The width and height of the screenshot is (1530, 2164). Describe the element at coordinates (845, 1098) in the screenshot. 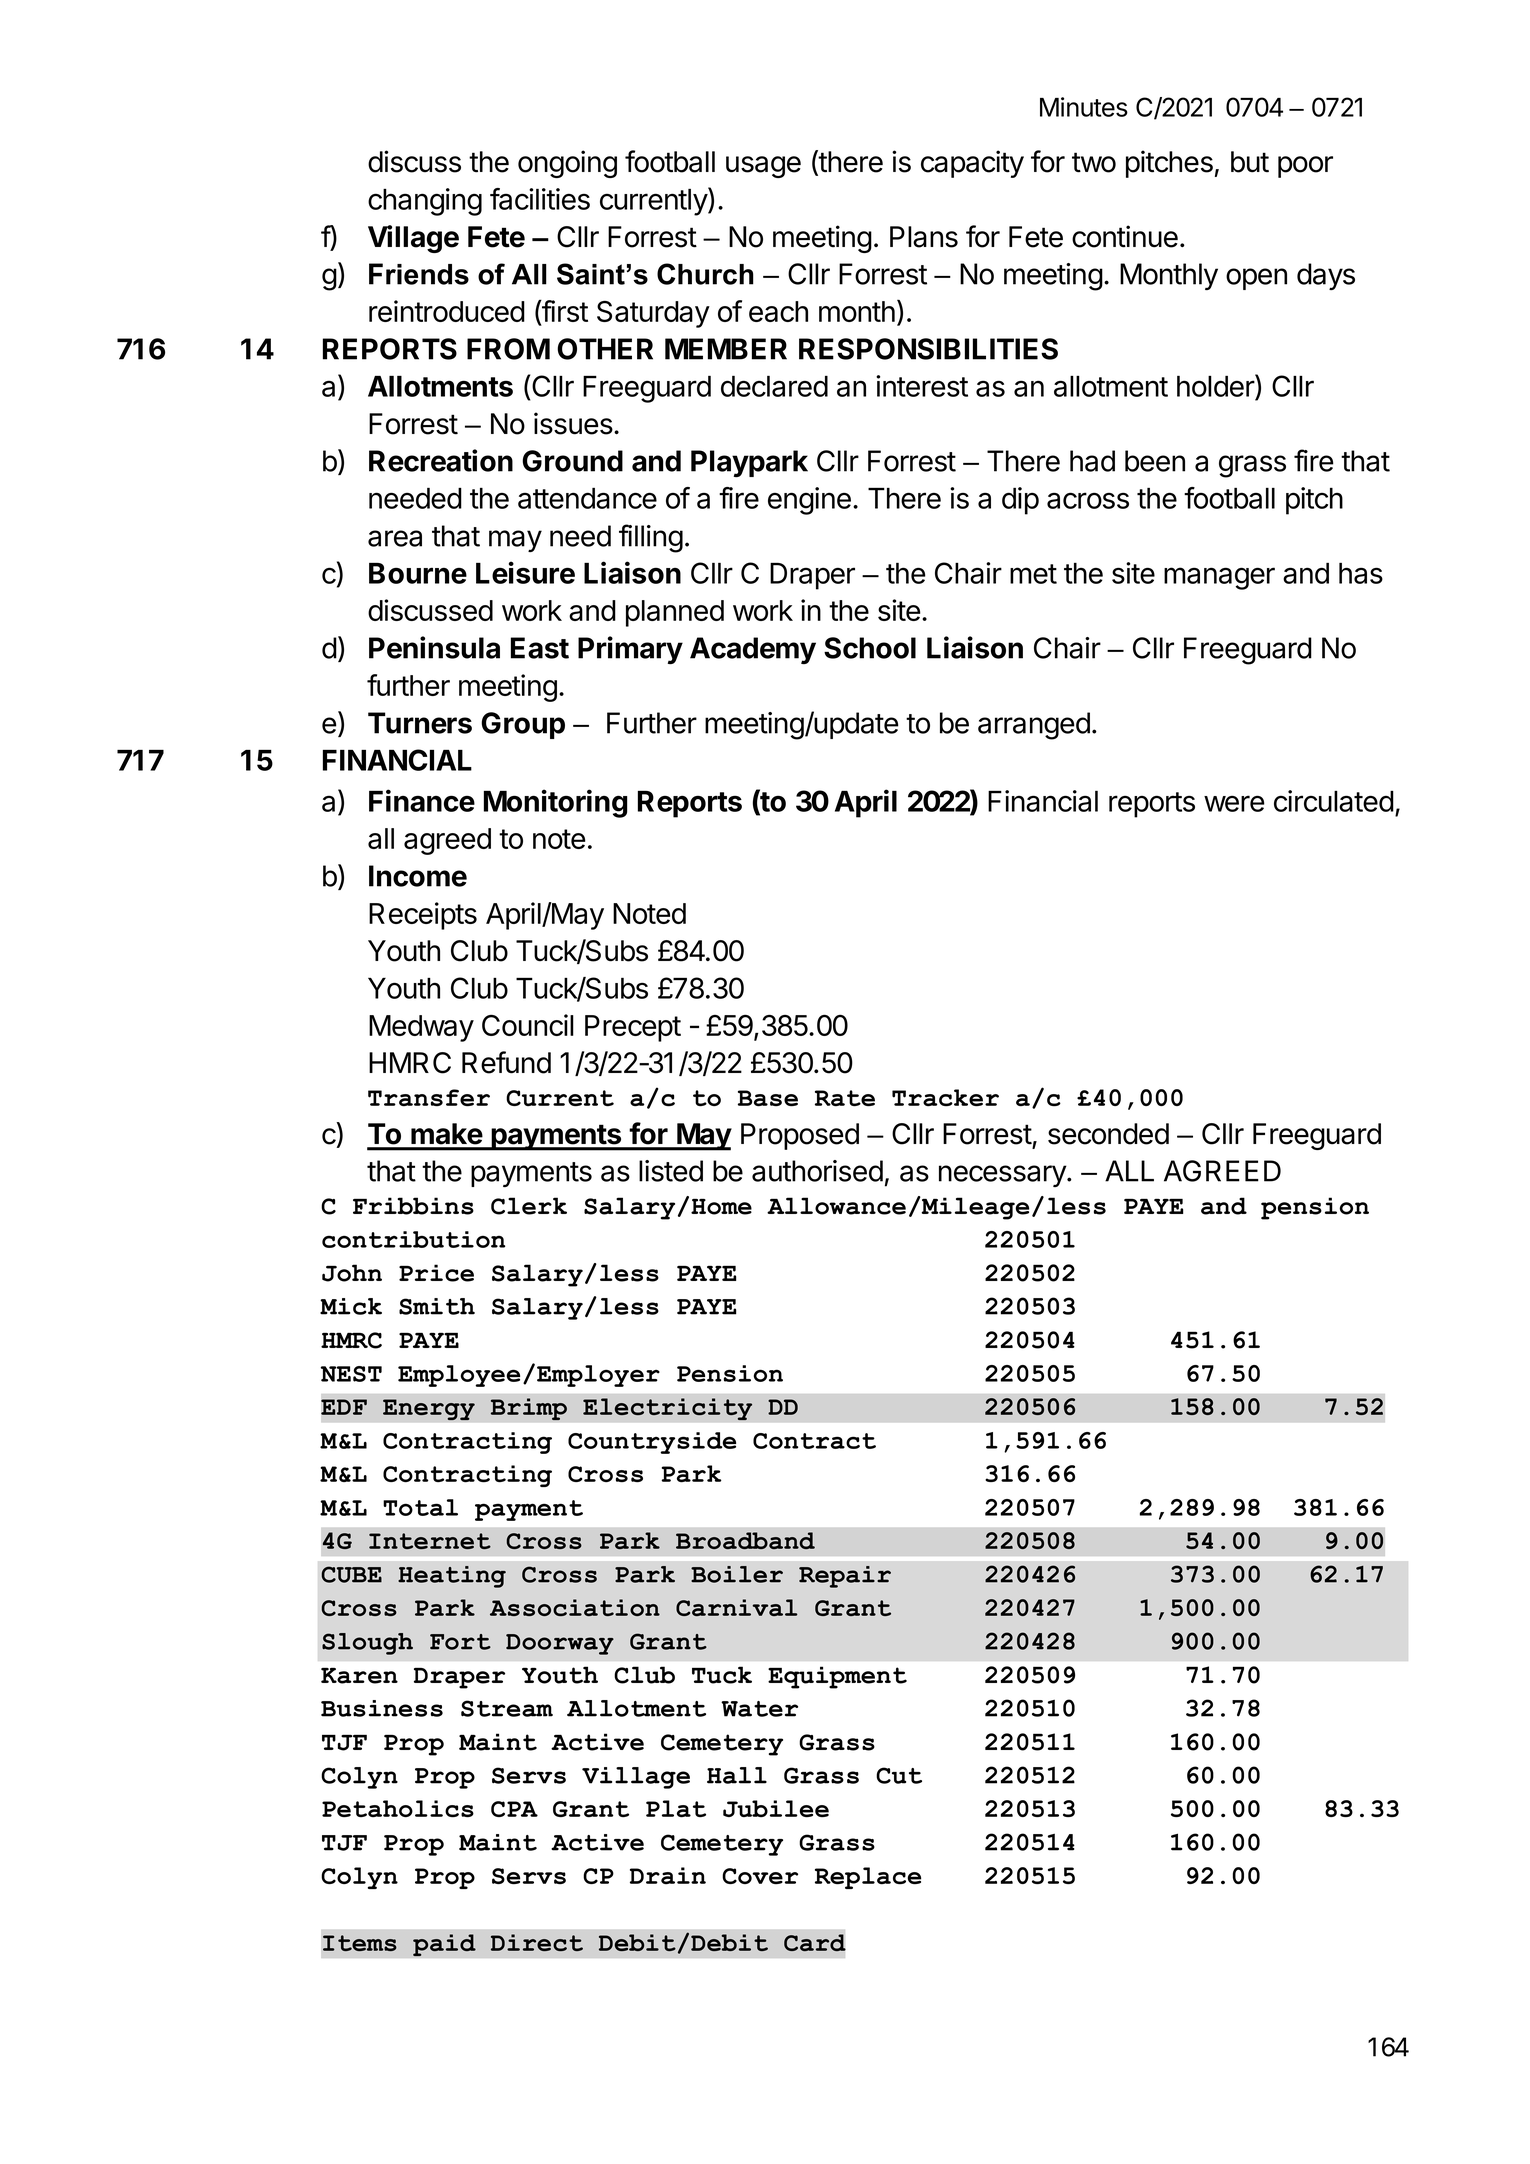

I see `Rate` at that location.
